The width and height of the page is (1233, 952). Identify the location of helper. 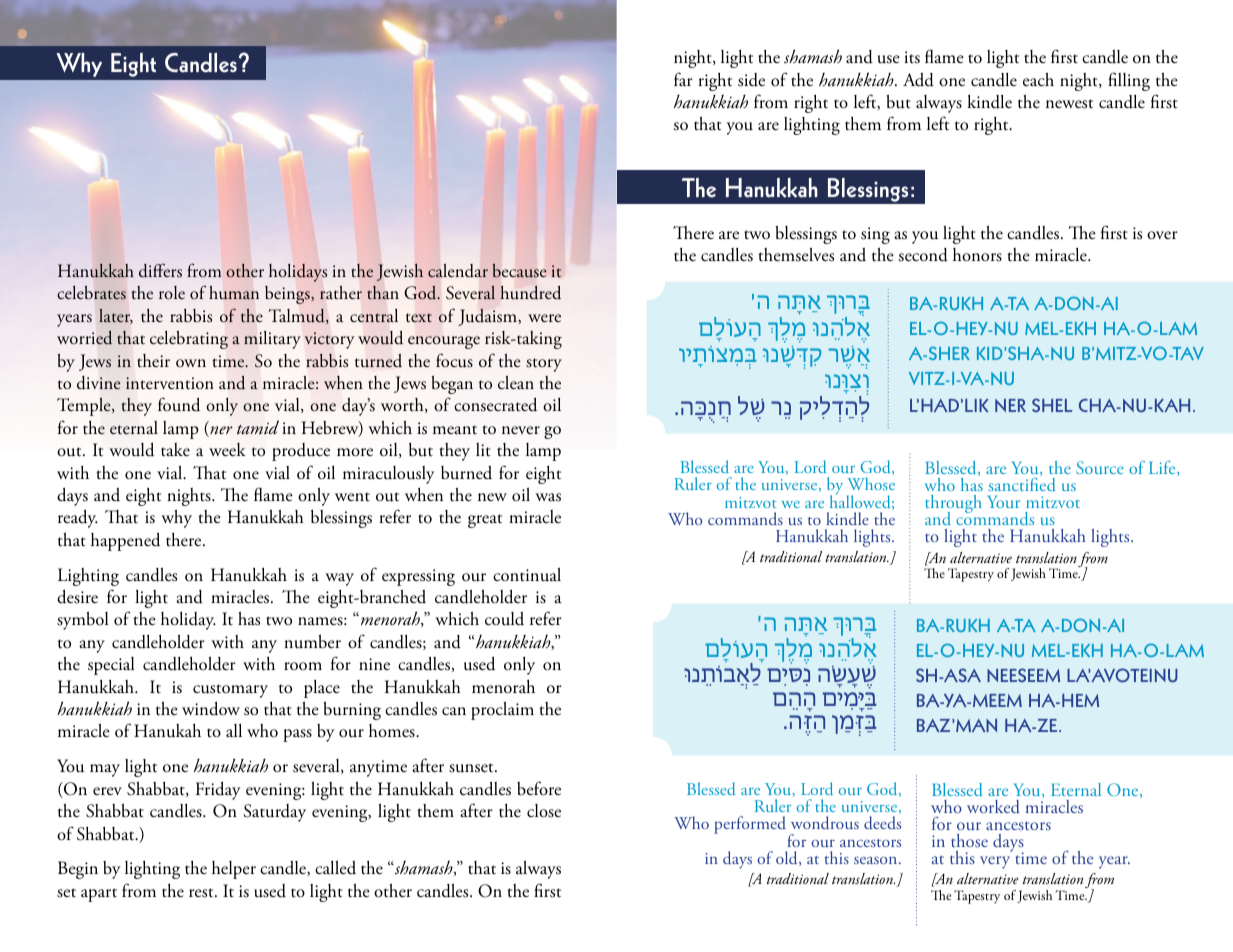
(234, 870).
